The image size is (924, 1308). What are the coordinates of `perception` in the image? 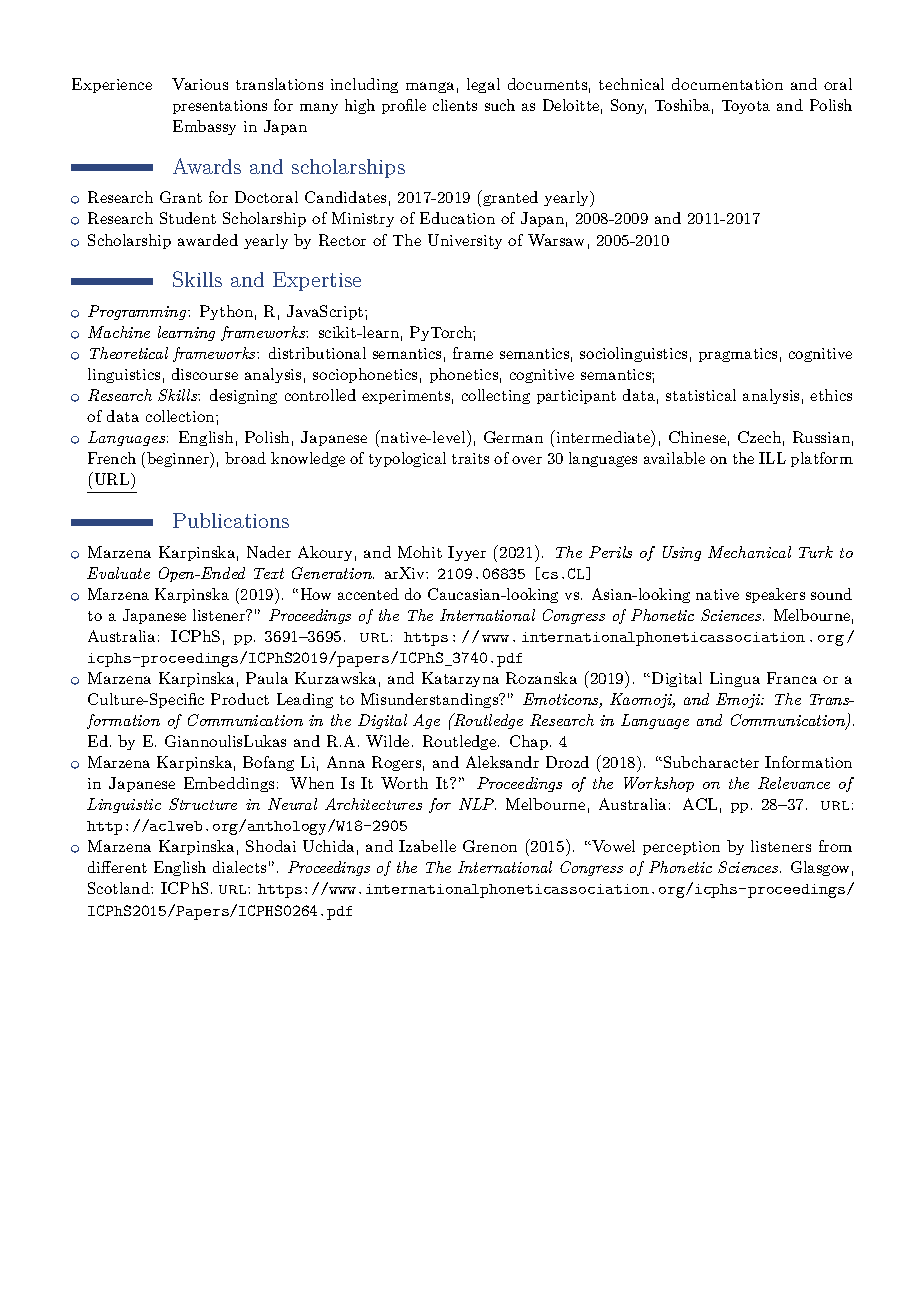 It's located at (681, 848).
